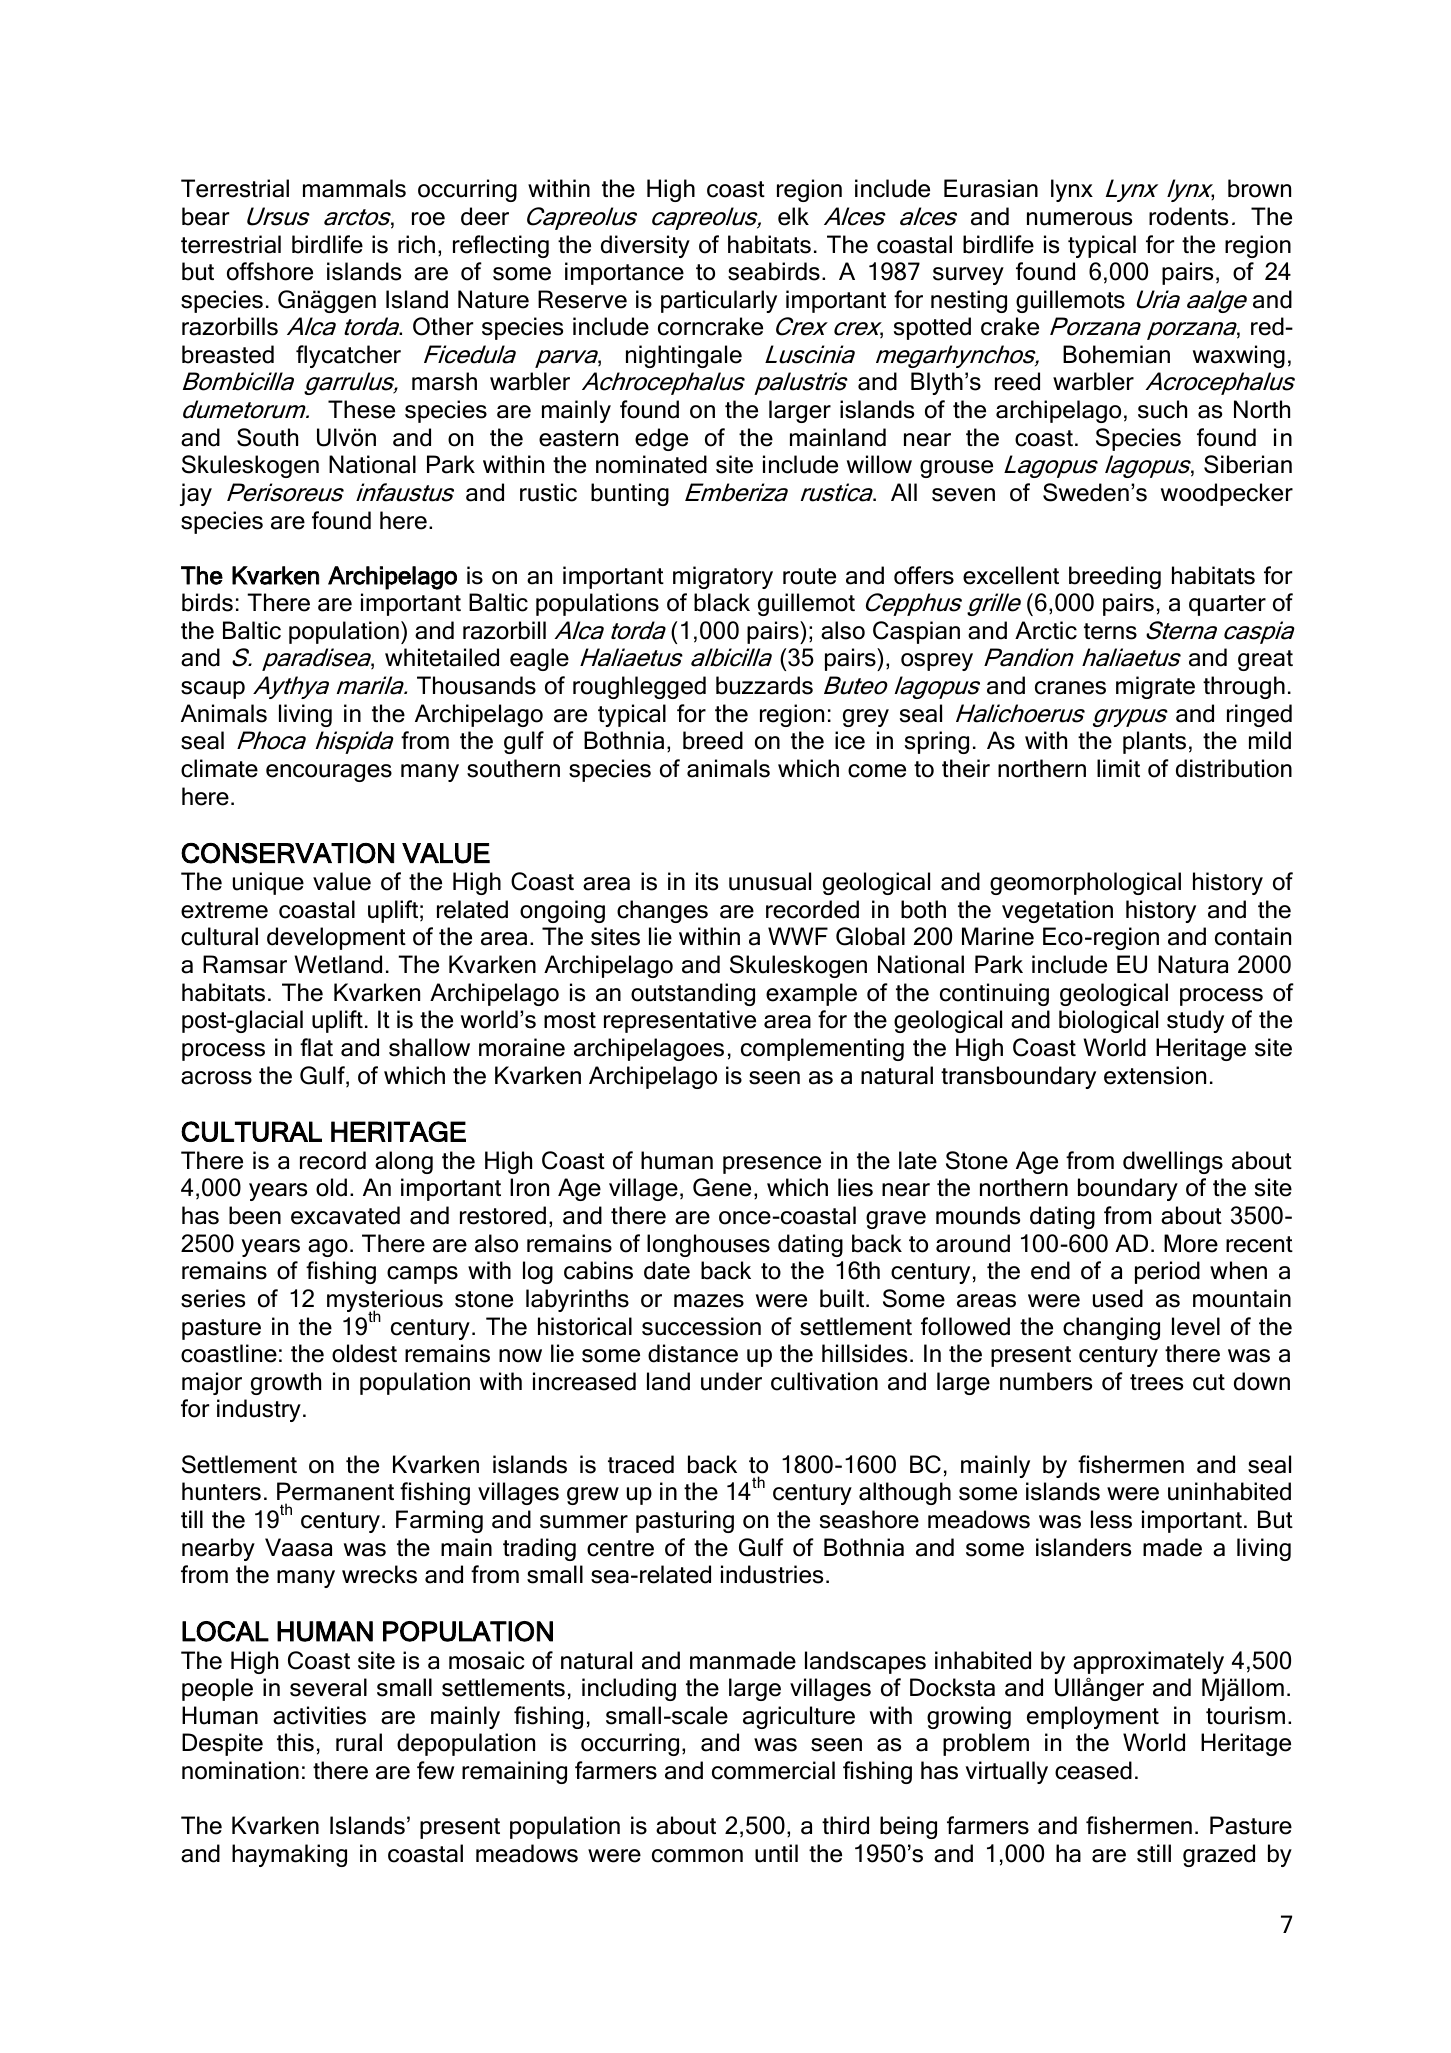 Image resolution: width=1451 pixels, height=2053 pixels. Describe the element at coordinates (793, 216) in the screenshot. I see `elk` at that location.
